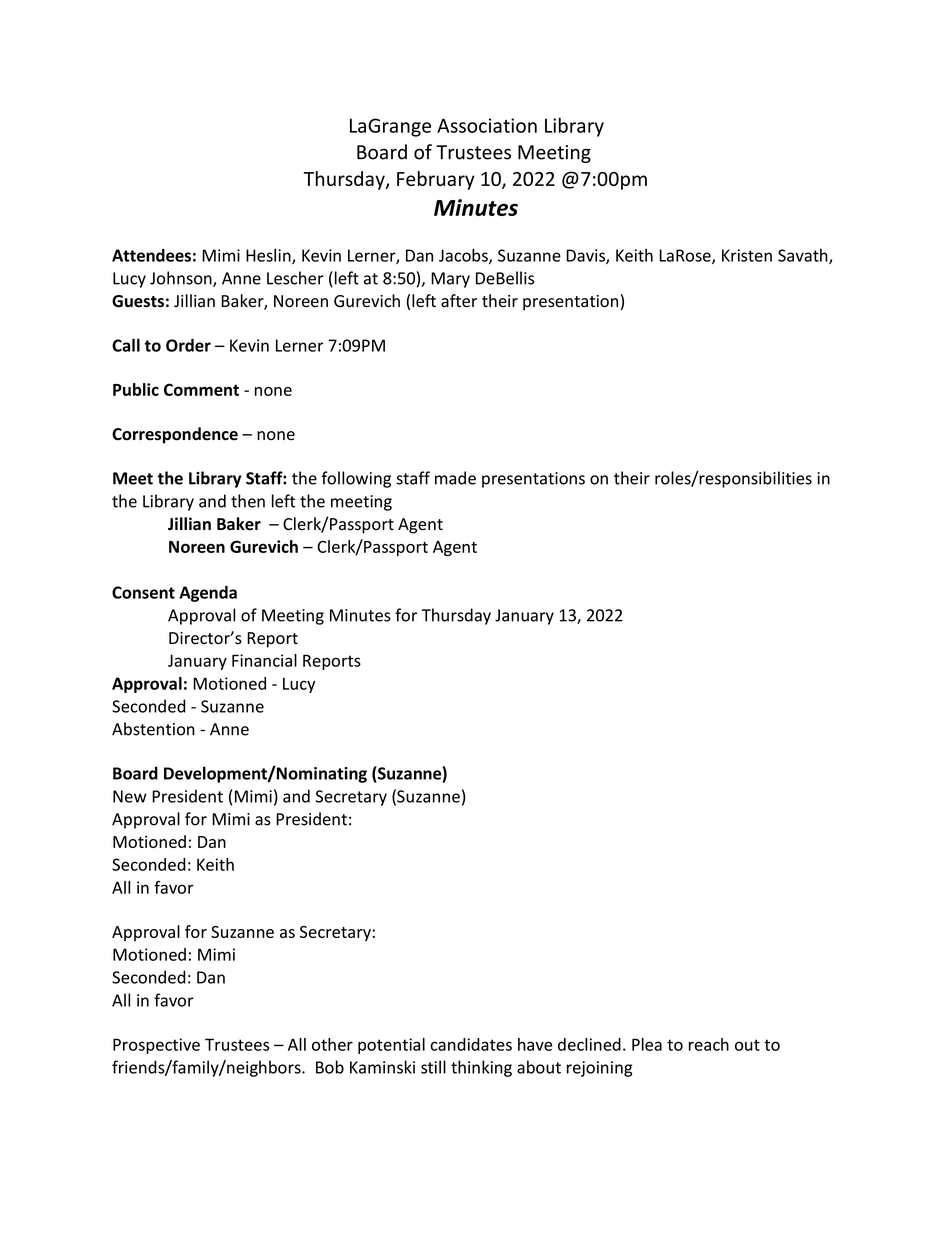  I want to click on Prospective, so click(156, 1046).
